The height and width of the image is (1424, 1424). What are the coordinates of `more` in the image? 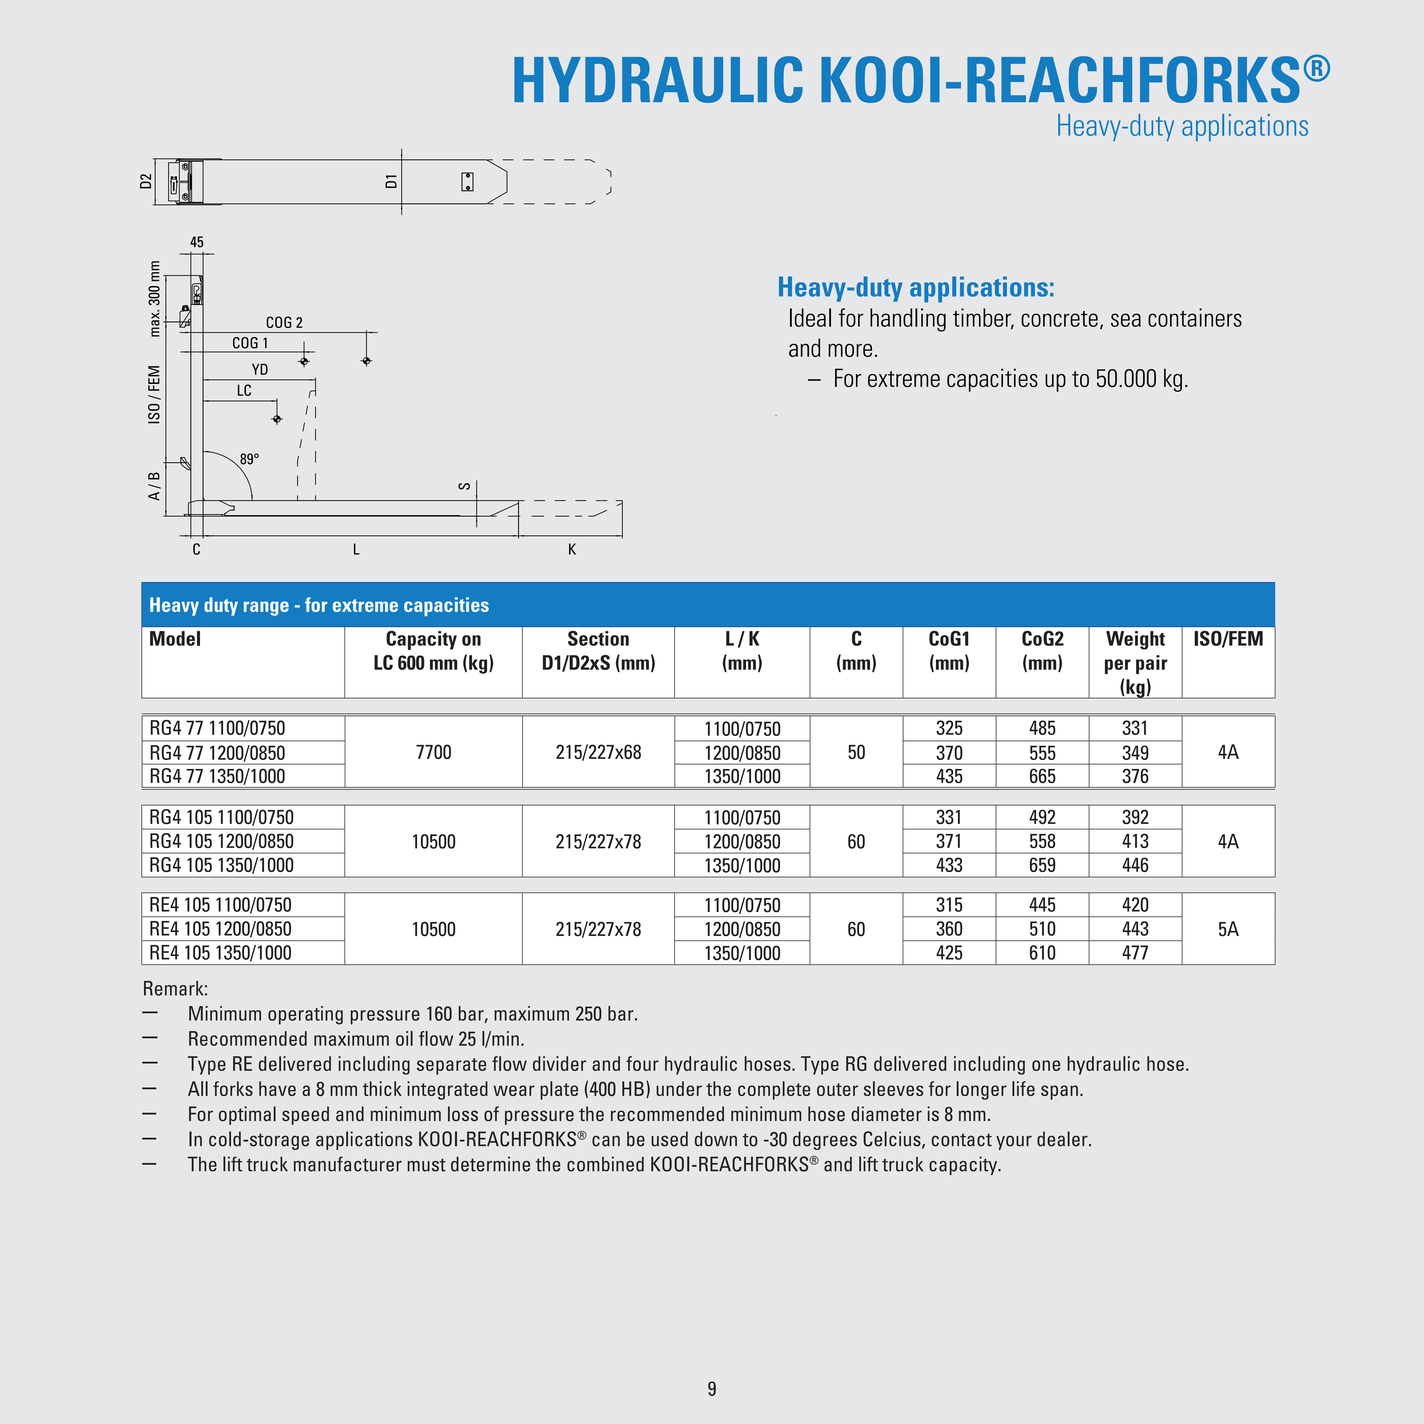 It's located at (850, 350).
